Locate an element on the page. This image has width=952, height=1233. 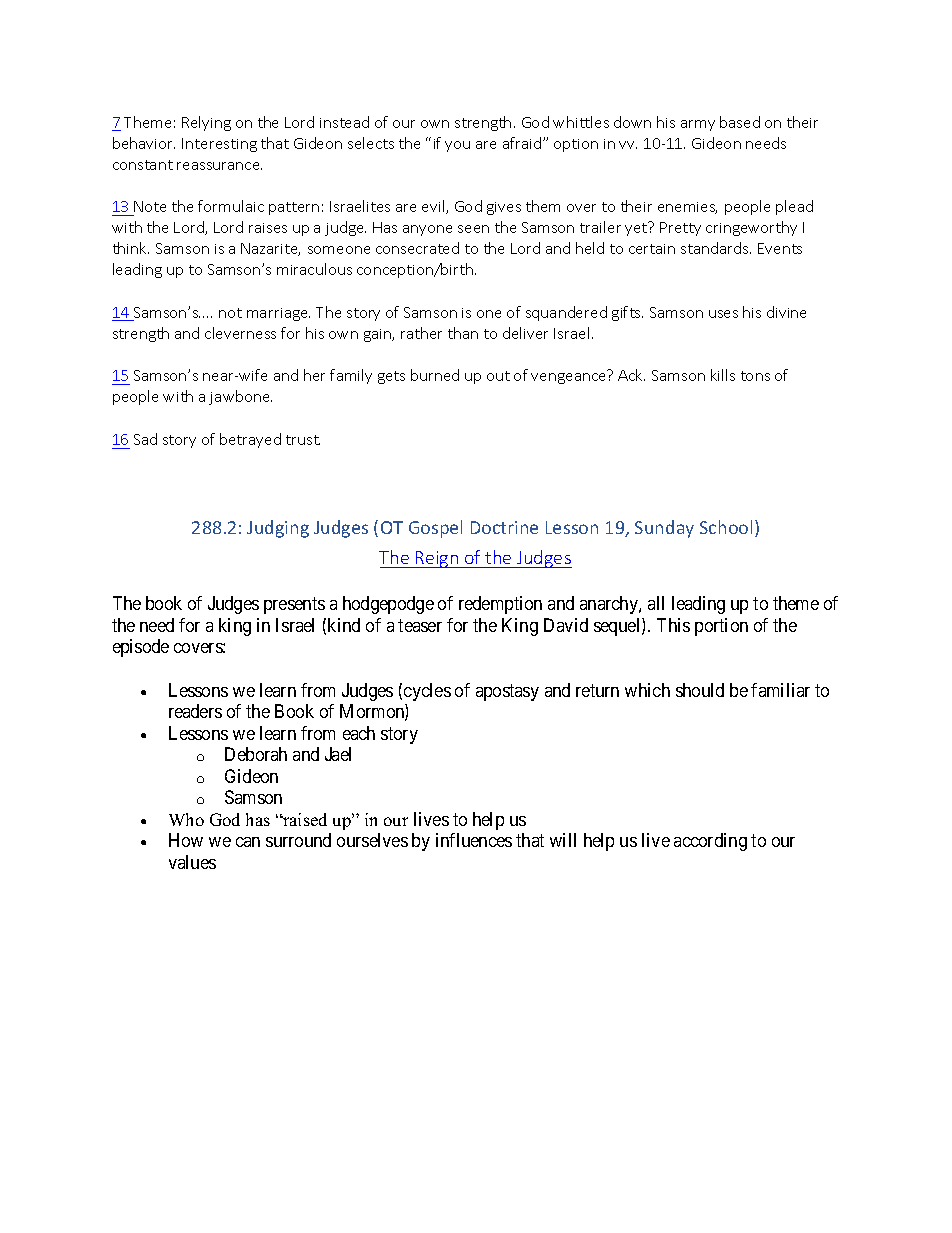
Interesting is located at coordinates (219, 145).
